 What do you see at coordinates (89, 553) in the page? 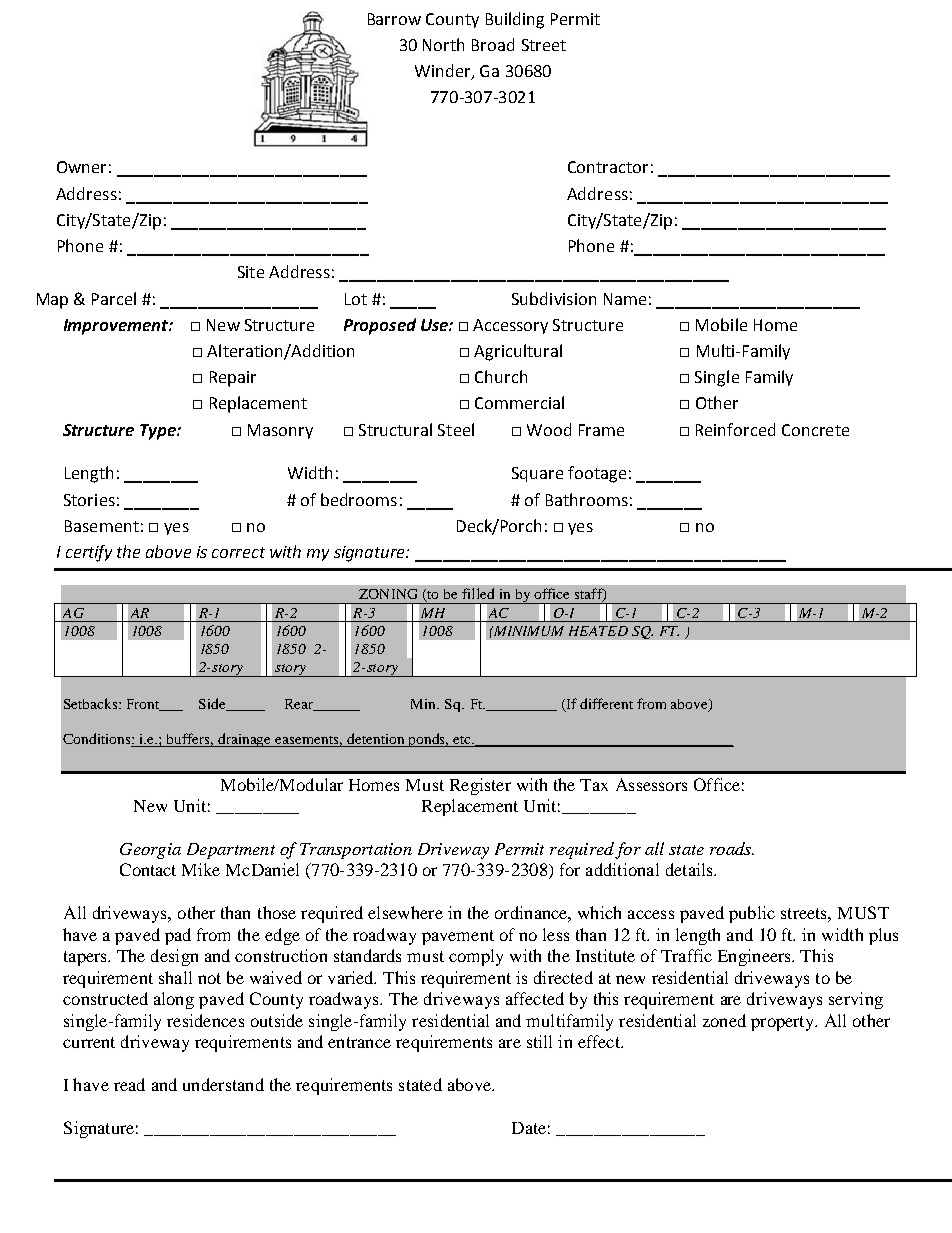
I see `certify` at bounding box center [89, 553].
